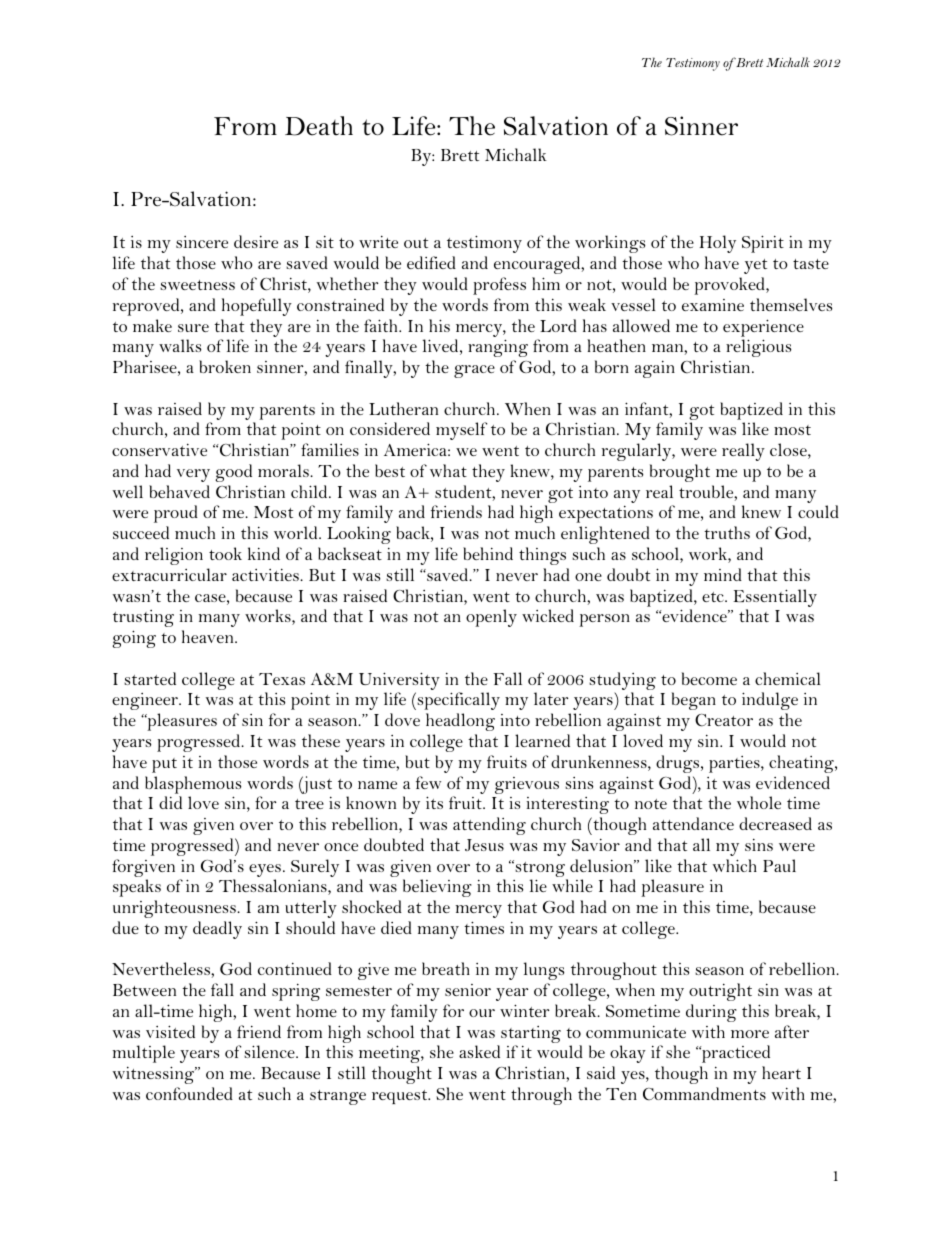 Image resolution: width=952 pixels, height=1233 pixels. What do you see at coordinates (484, 845) in the page?
I see `Jesus` at bounding box center [484, 845].
